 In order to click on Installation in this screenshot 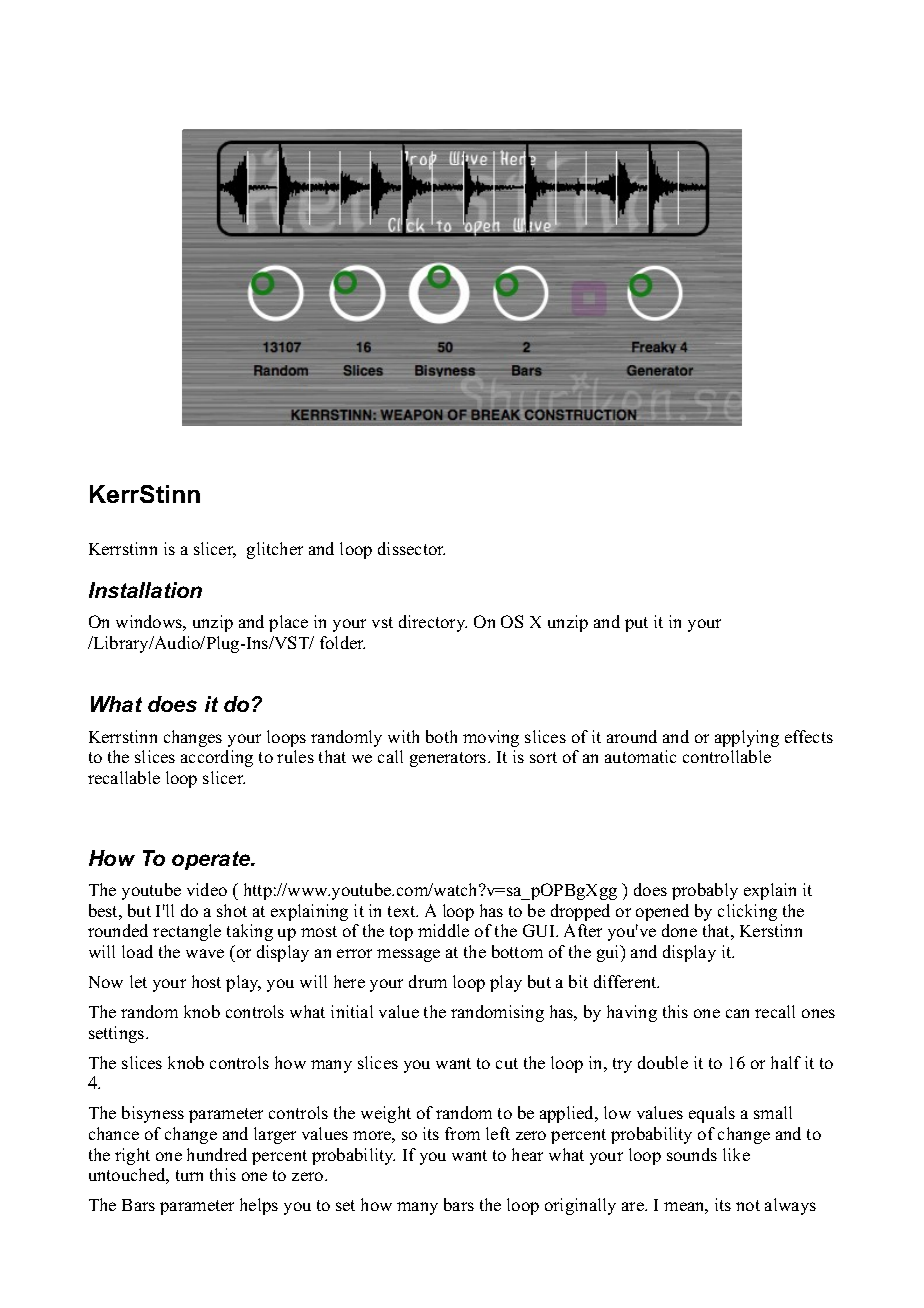, I will do `click(145, 590)`.
